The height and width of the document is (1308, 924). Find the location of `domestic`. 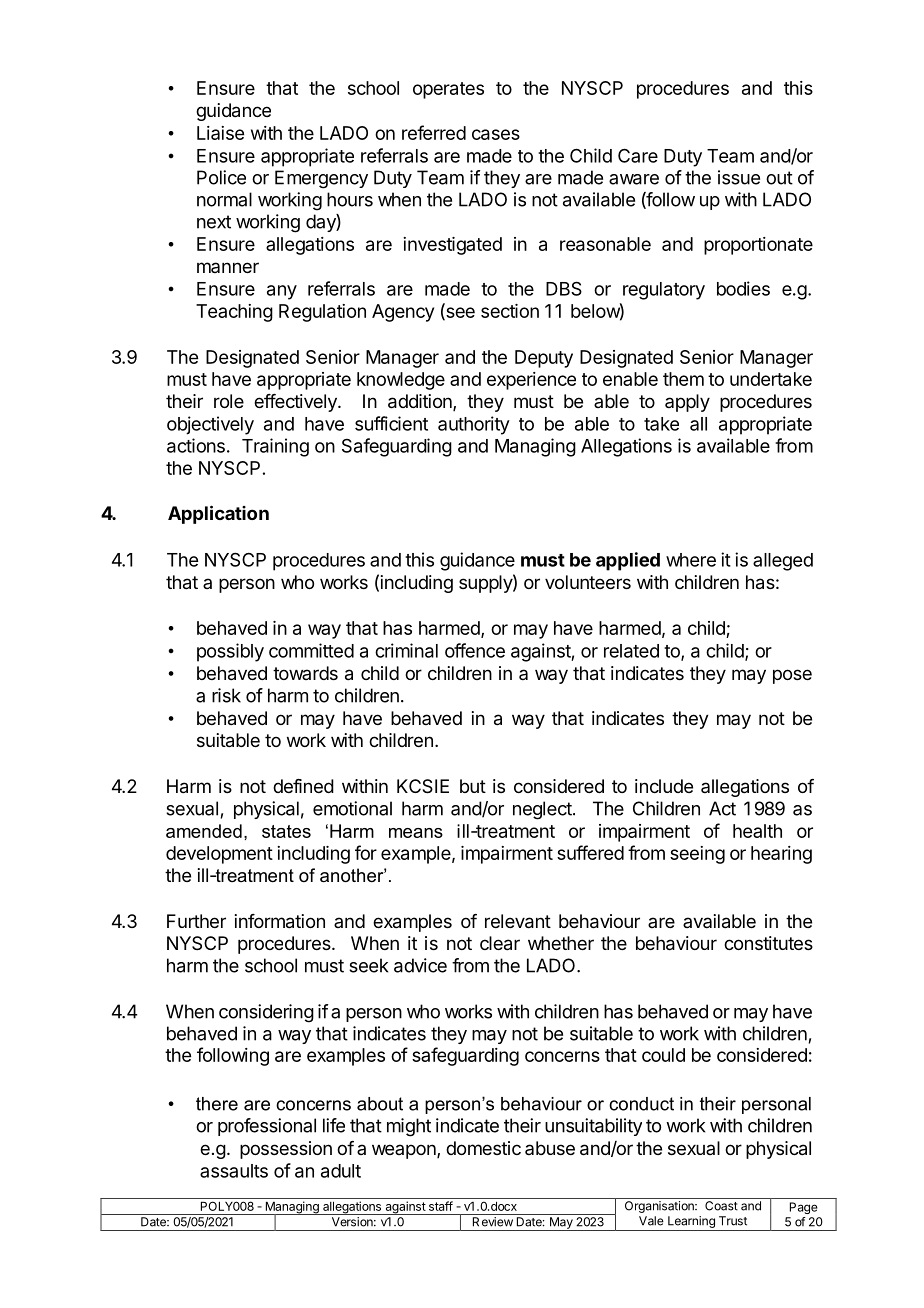

domestic is located at coordinates (483, 1148).
